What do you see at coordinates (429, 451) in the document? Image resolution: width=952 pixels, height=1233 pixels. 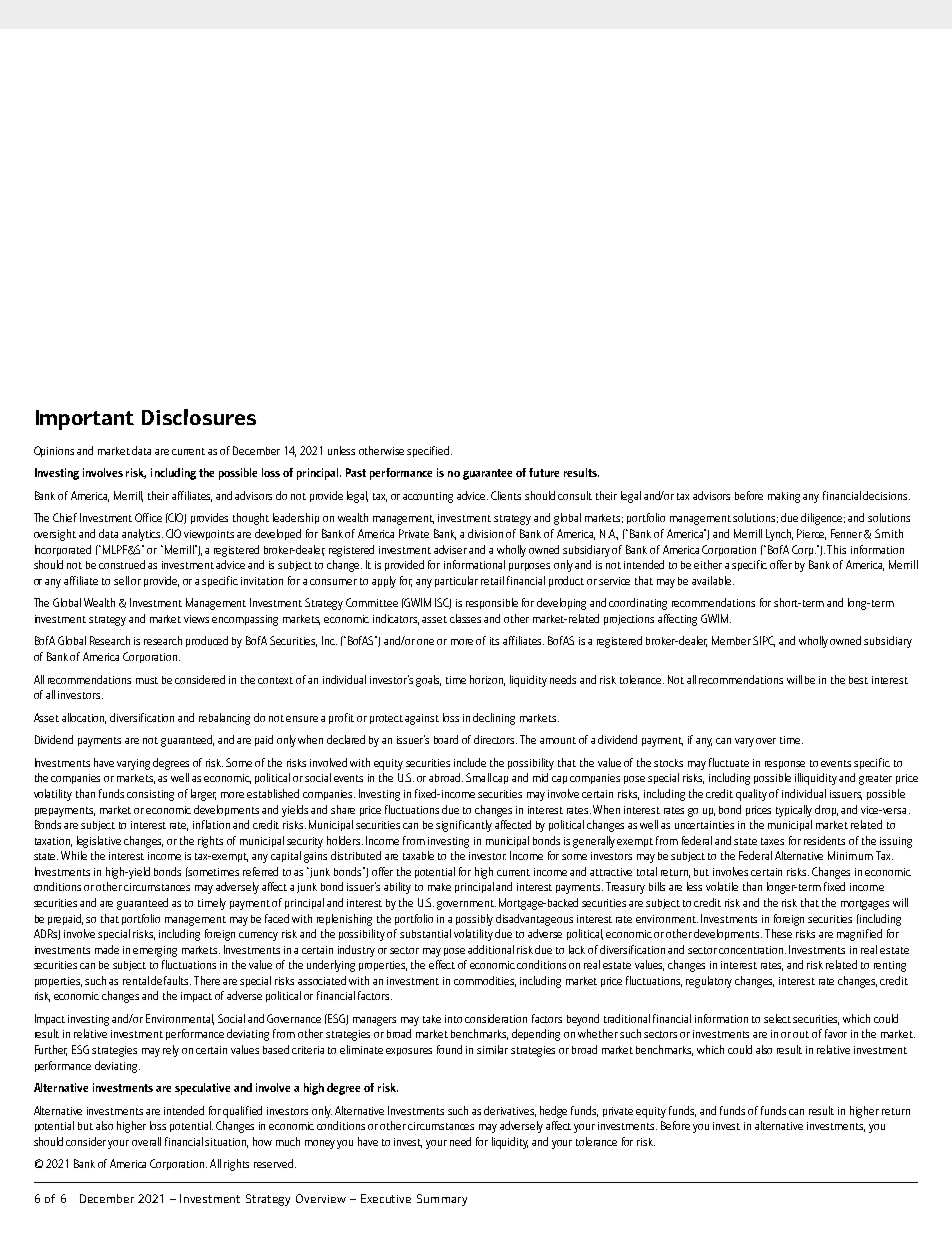 I see `specified` at bounding box center [429, 451].
